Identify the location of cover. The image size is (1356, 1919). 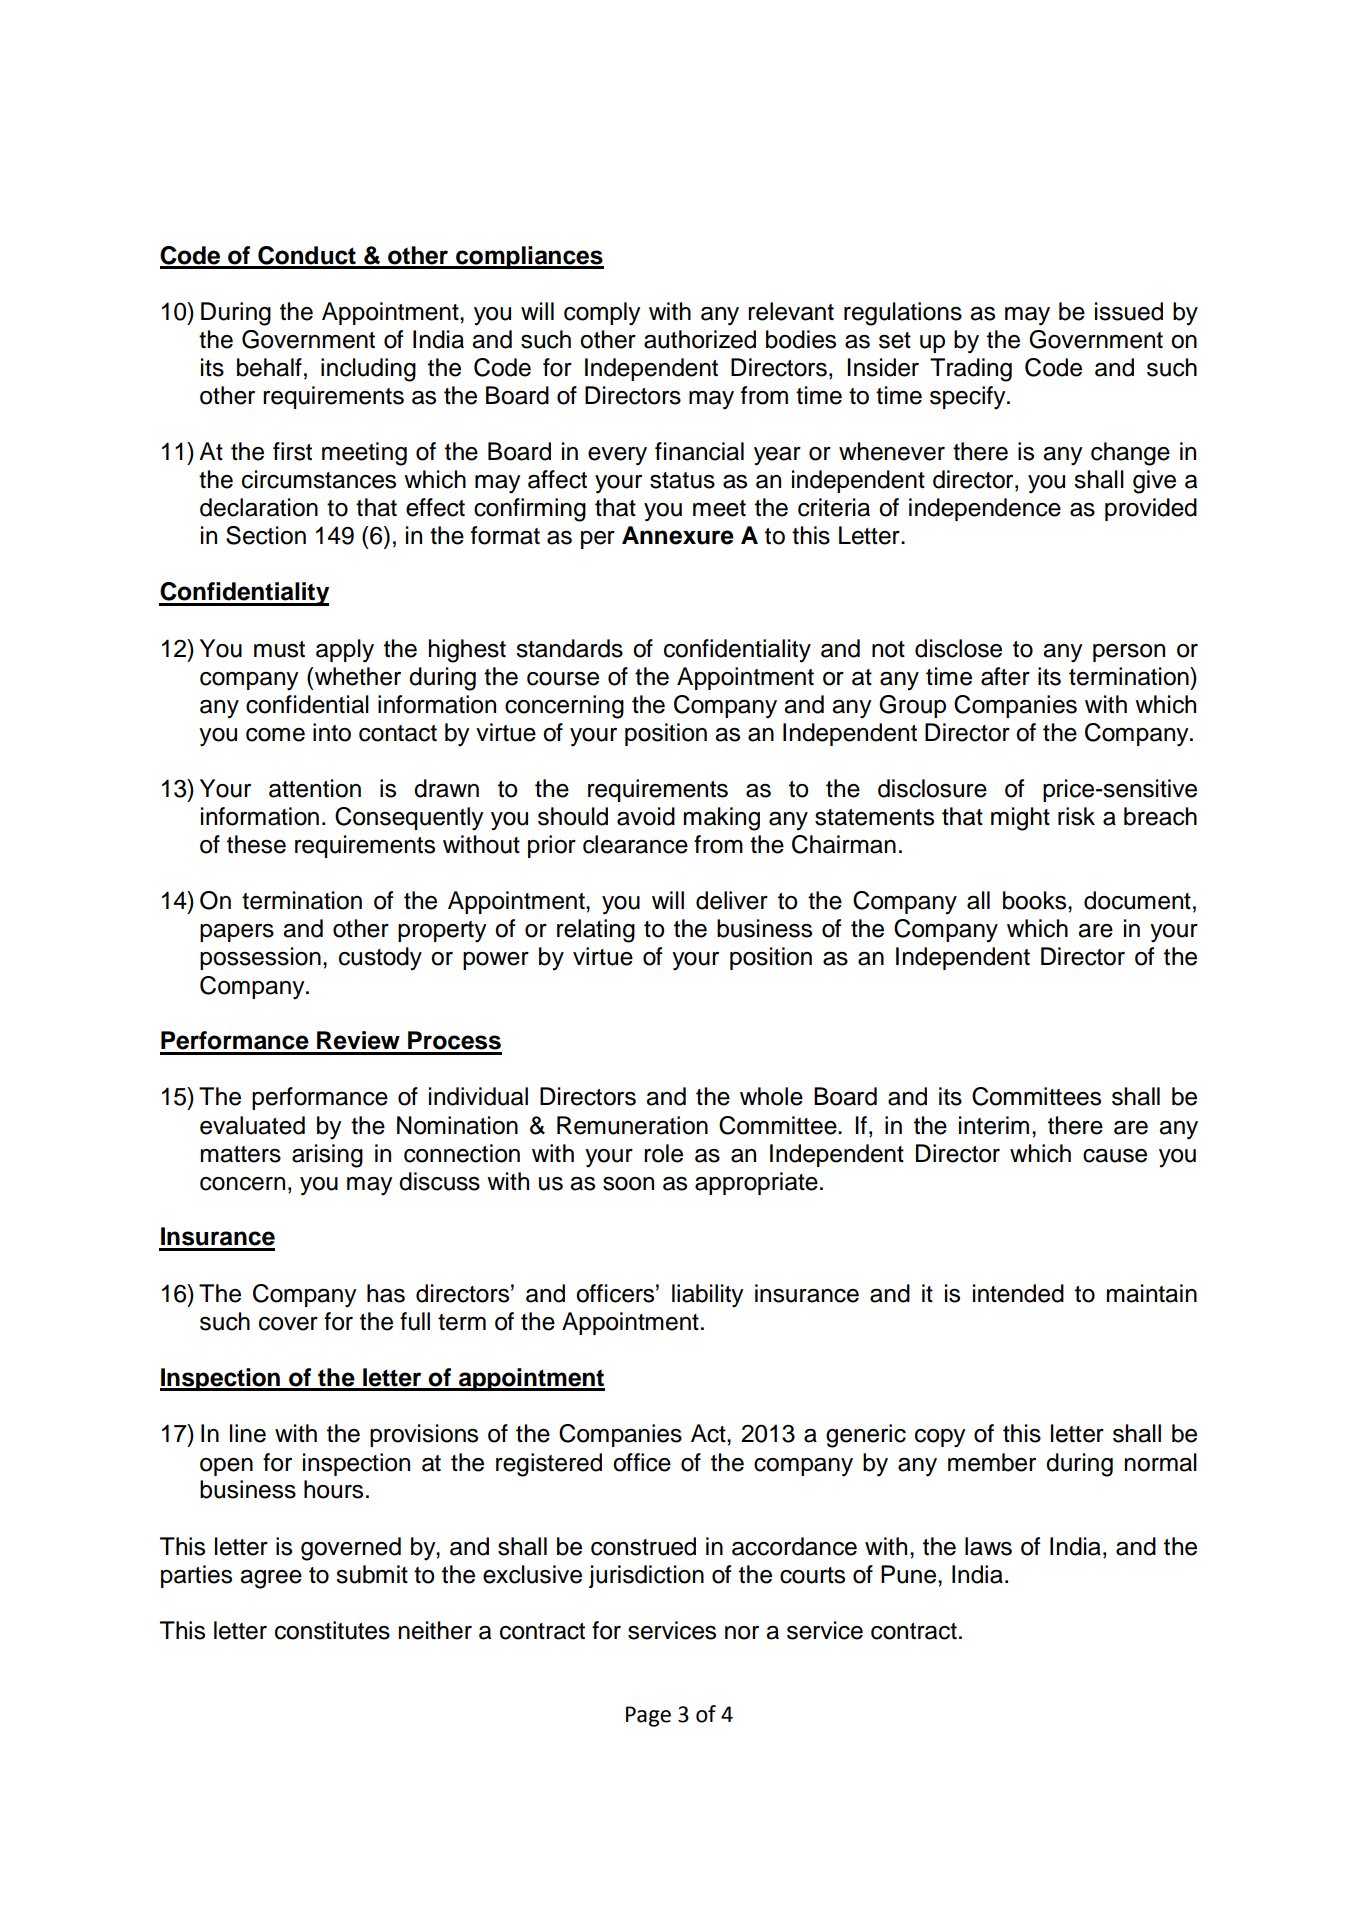
(288, 1324).
